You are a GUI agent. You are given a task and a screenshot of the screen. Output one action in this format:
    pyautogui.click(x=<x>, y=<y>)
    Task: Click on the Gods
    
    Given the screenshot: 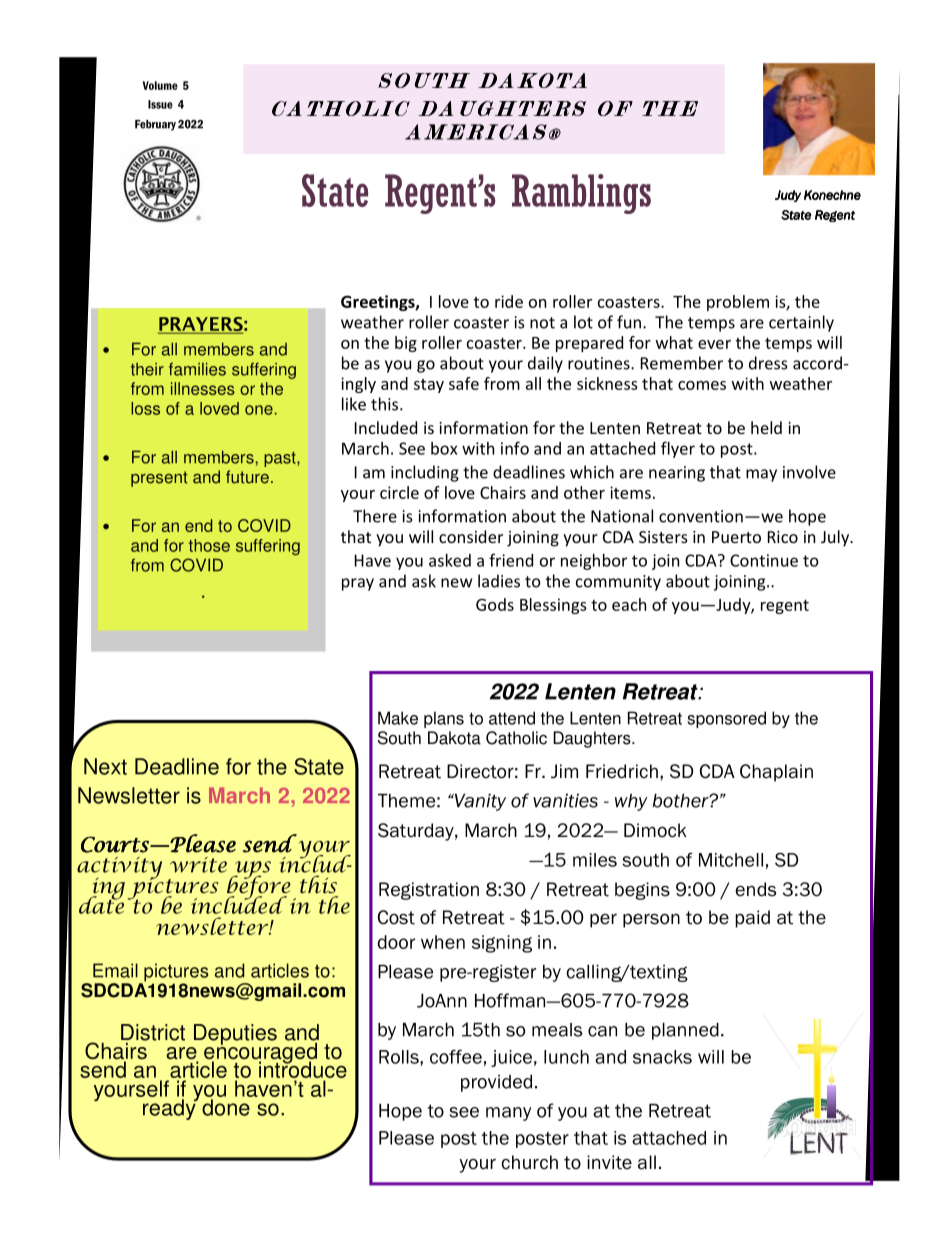 What is the action you would take?
    pyautogui.click(x=495, y=604)
